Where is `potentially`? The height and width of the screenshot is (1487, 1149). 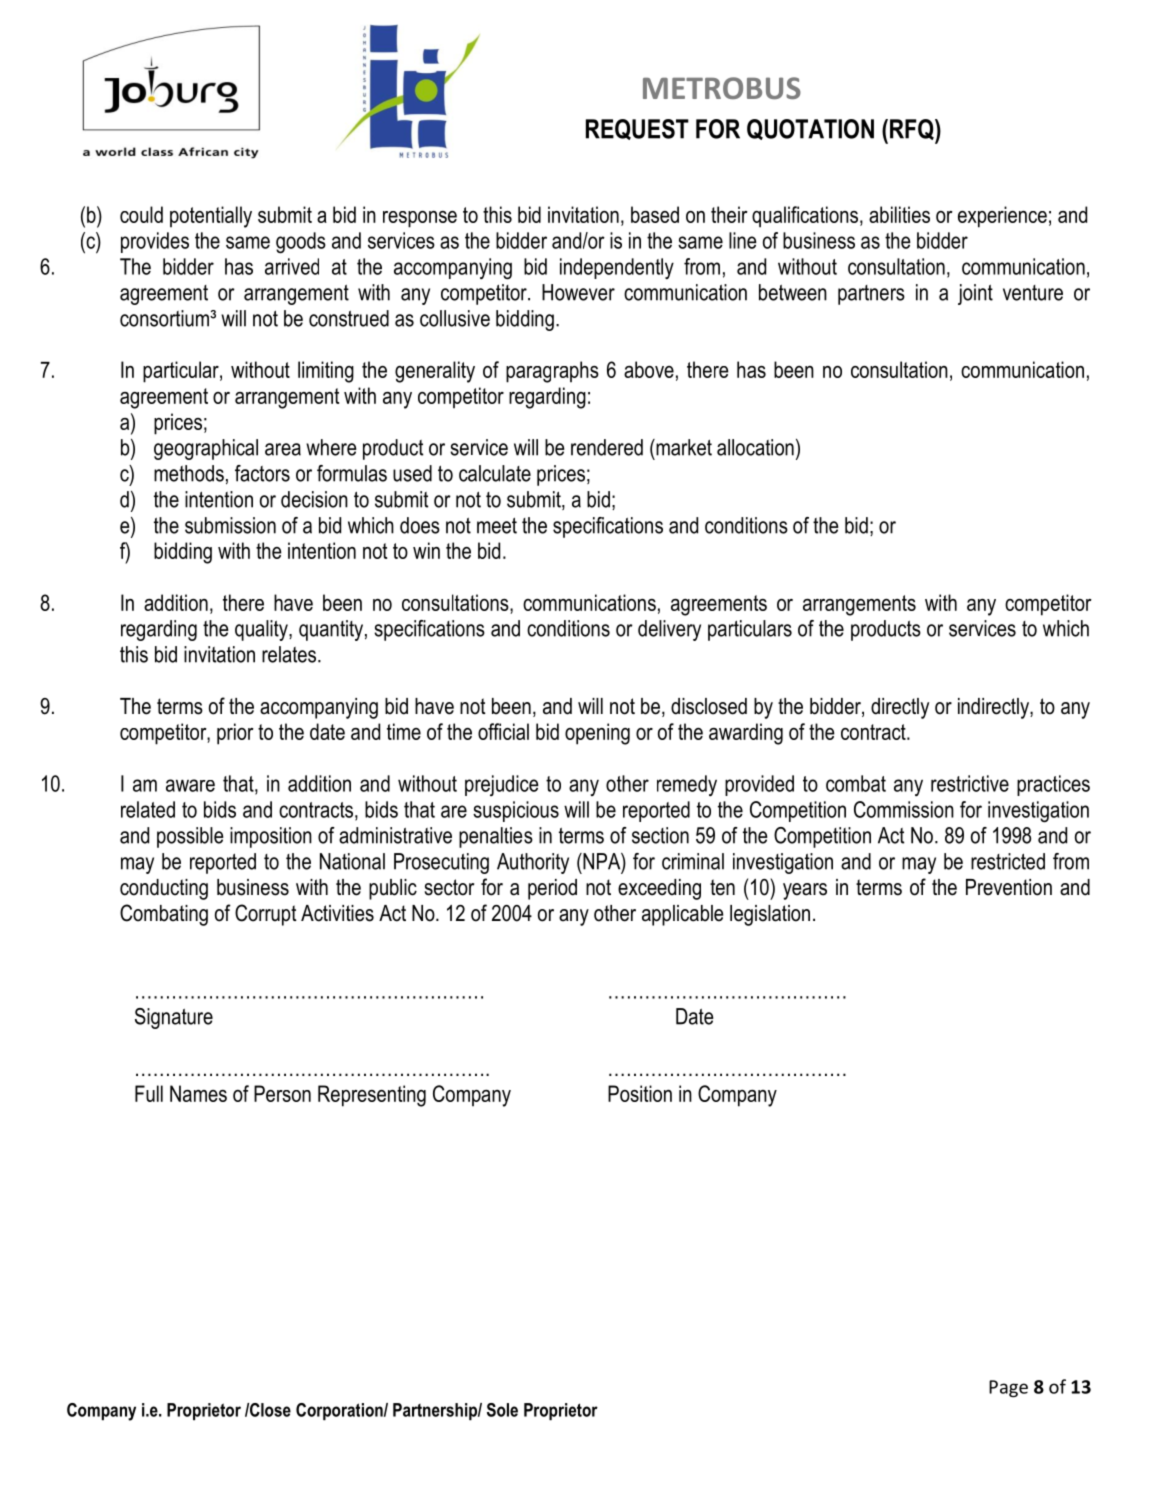
potentially is located at coordinates (211, 217).
